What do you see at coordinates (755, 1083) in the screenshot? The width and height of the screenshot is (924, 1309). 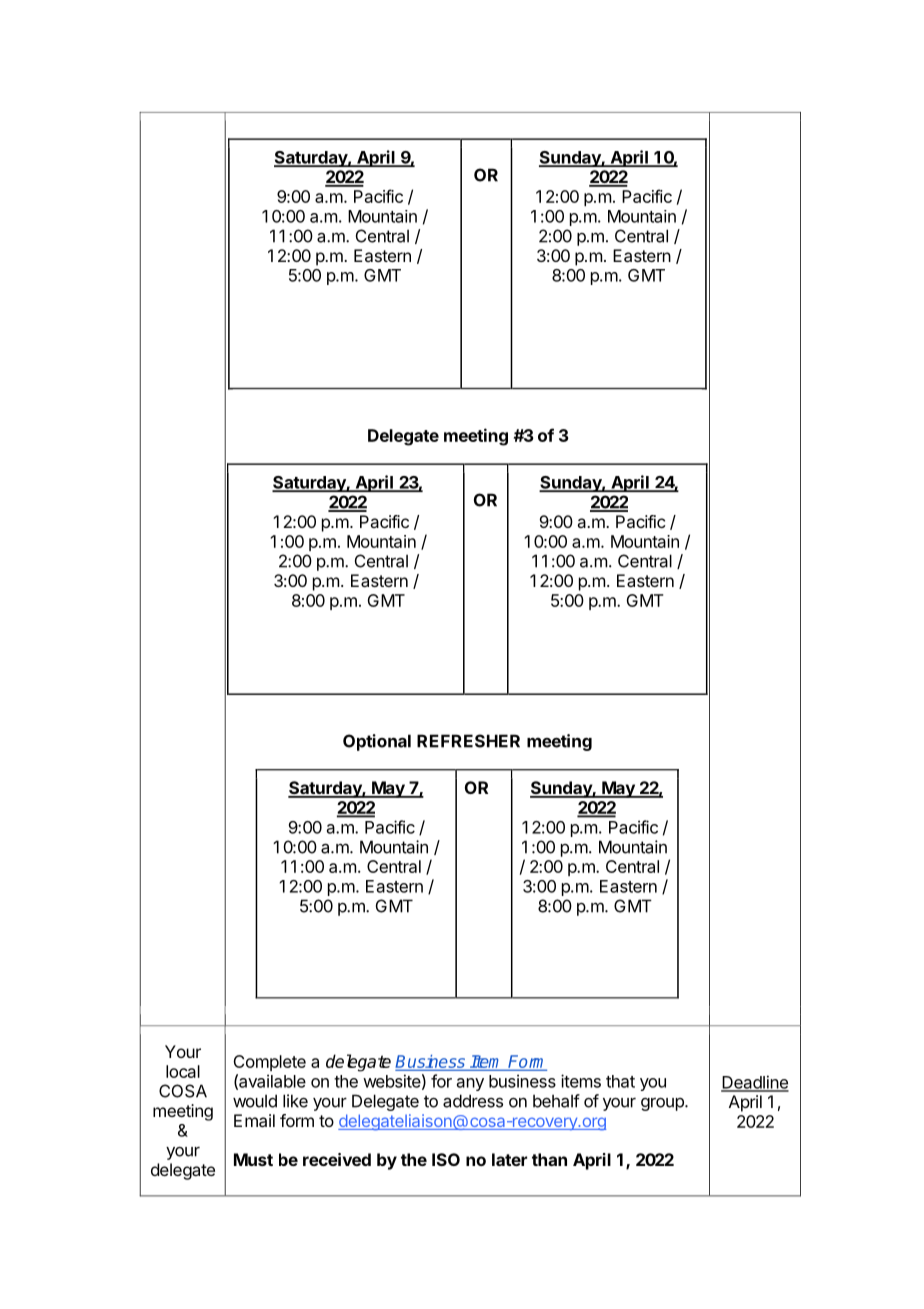 I see `Deadline` at bounding box center [755, 1083].
